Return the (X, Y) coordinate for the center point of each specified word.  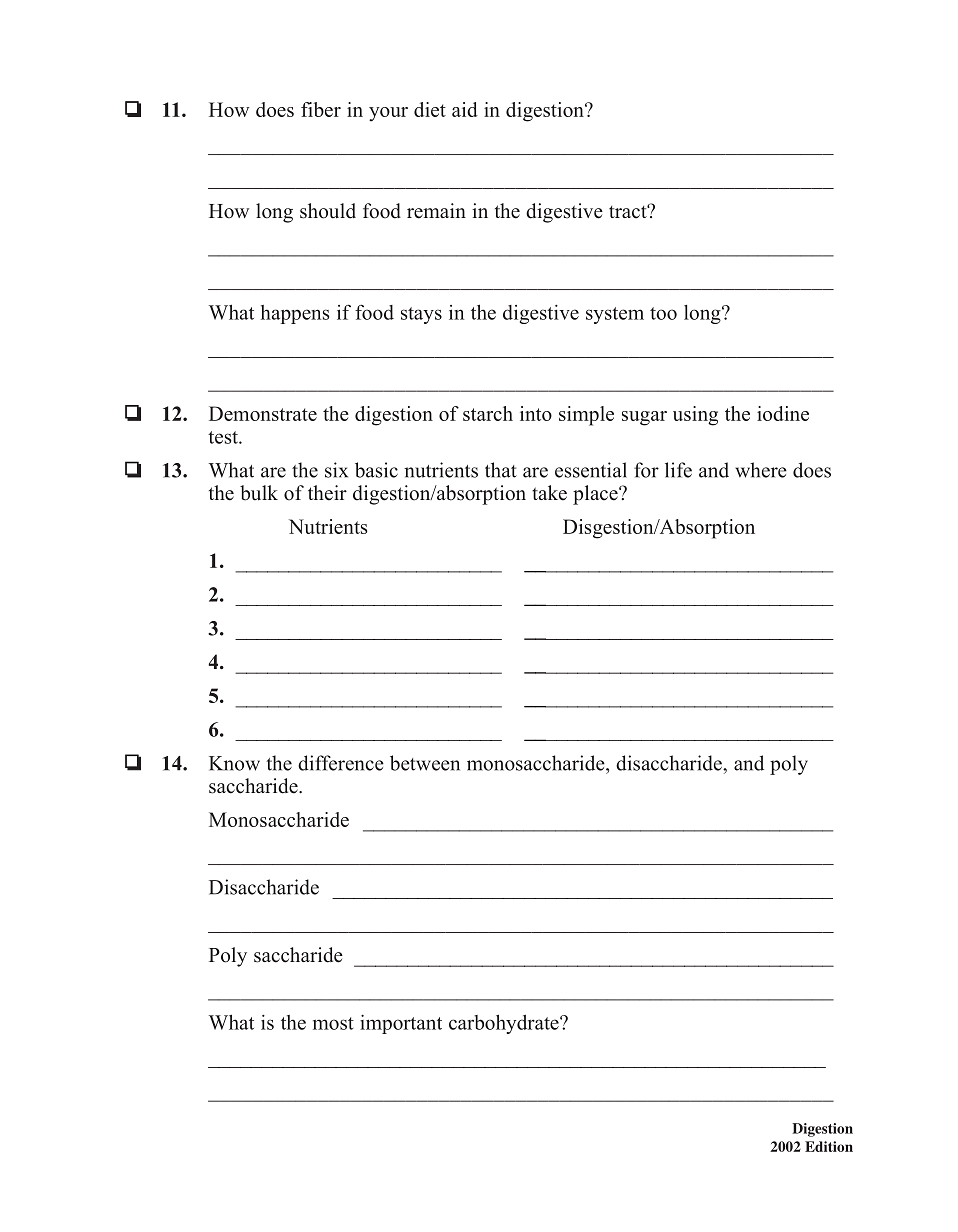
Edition (829, 1146)
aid (465, 109)
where (761, 470)
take (549, 493)
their (327, 493)
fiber (321, 109)
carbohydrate (505, 1024)
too (663, 313)
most (333, 1023)
